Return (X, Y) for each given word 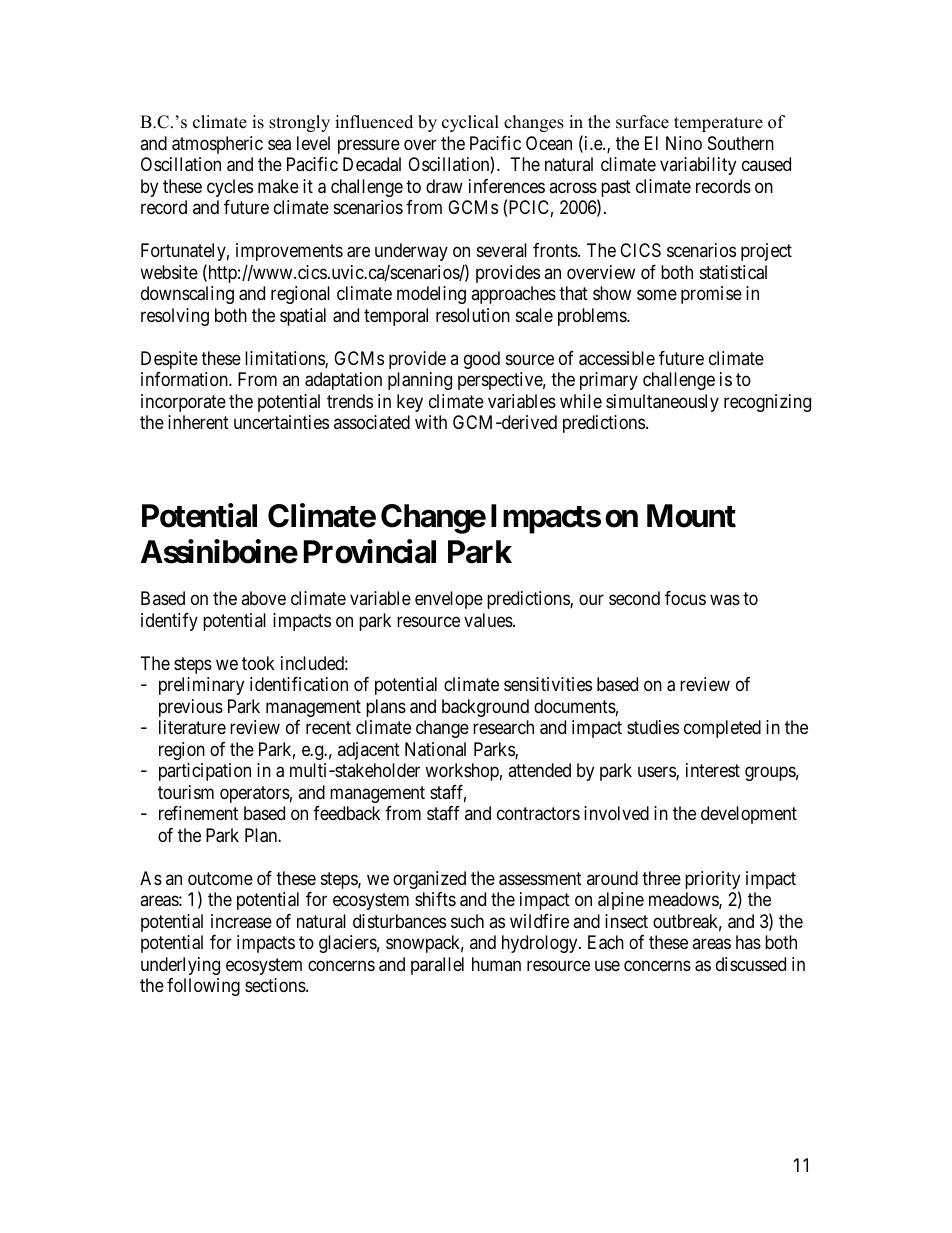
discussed (751, 964)
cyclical (470, 123)
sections (276, 985)
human (496, 964)
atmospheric (217, 145)
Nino (684, 143)
